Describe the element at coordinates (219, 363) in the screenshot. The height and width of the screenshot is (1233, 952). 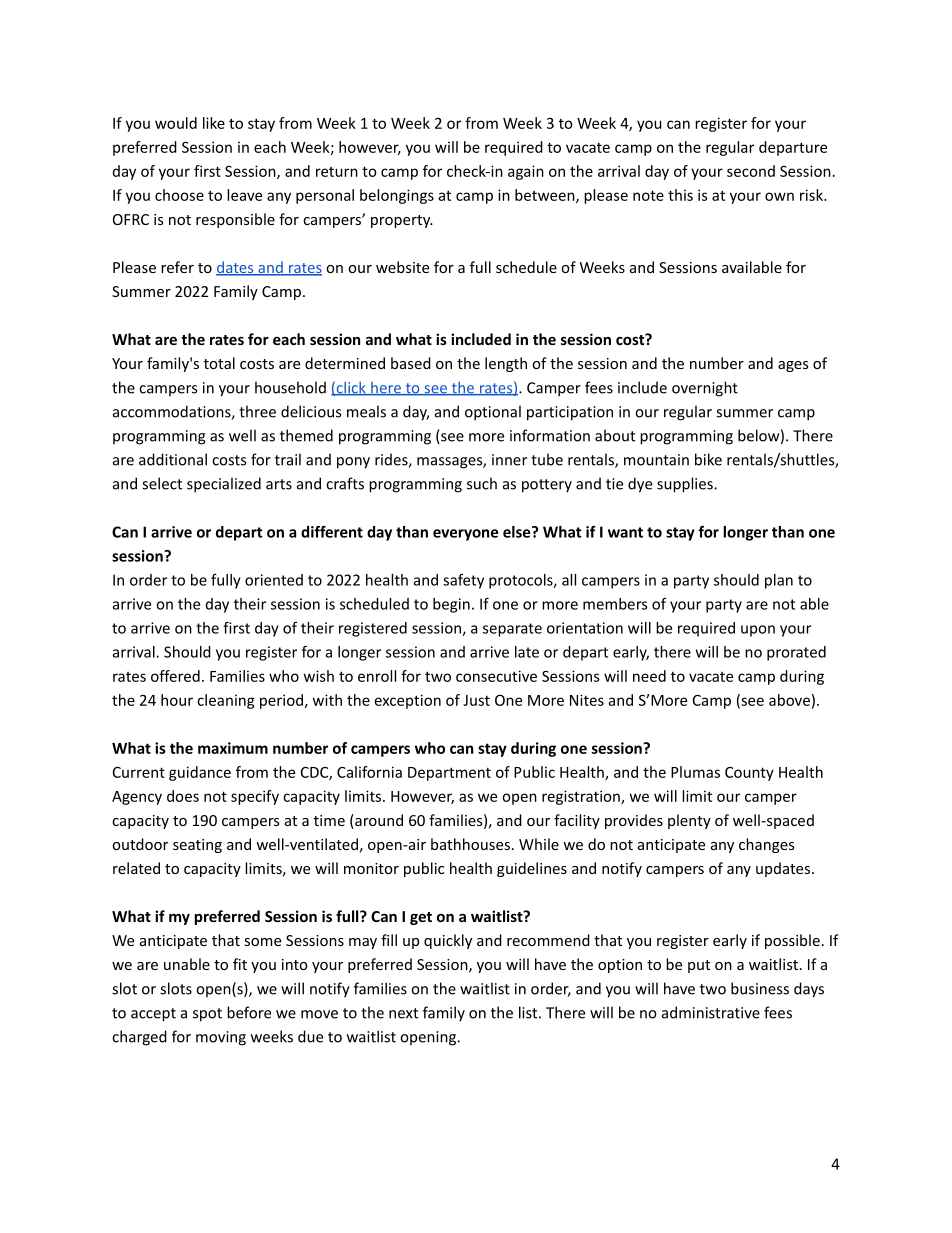
I see `total` at that location.
